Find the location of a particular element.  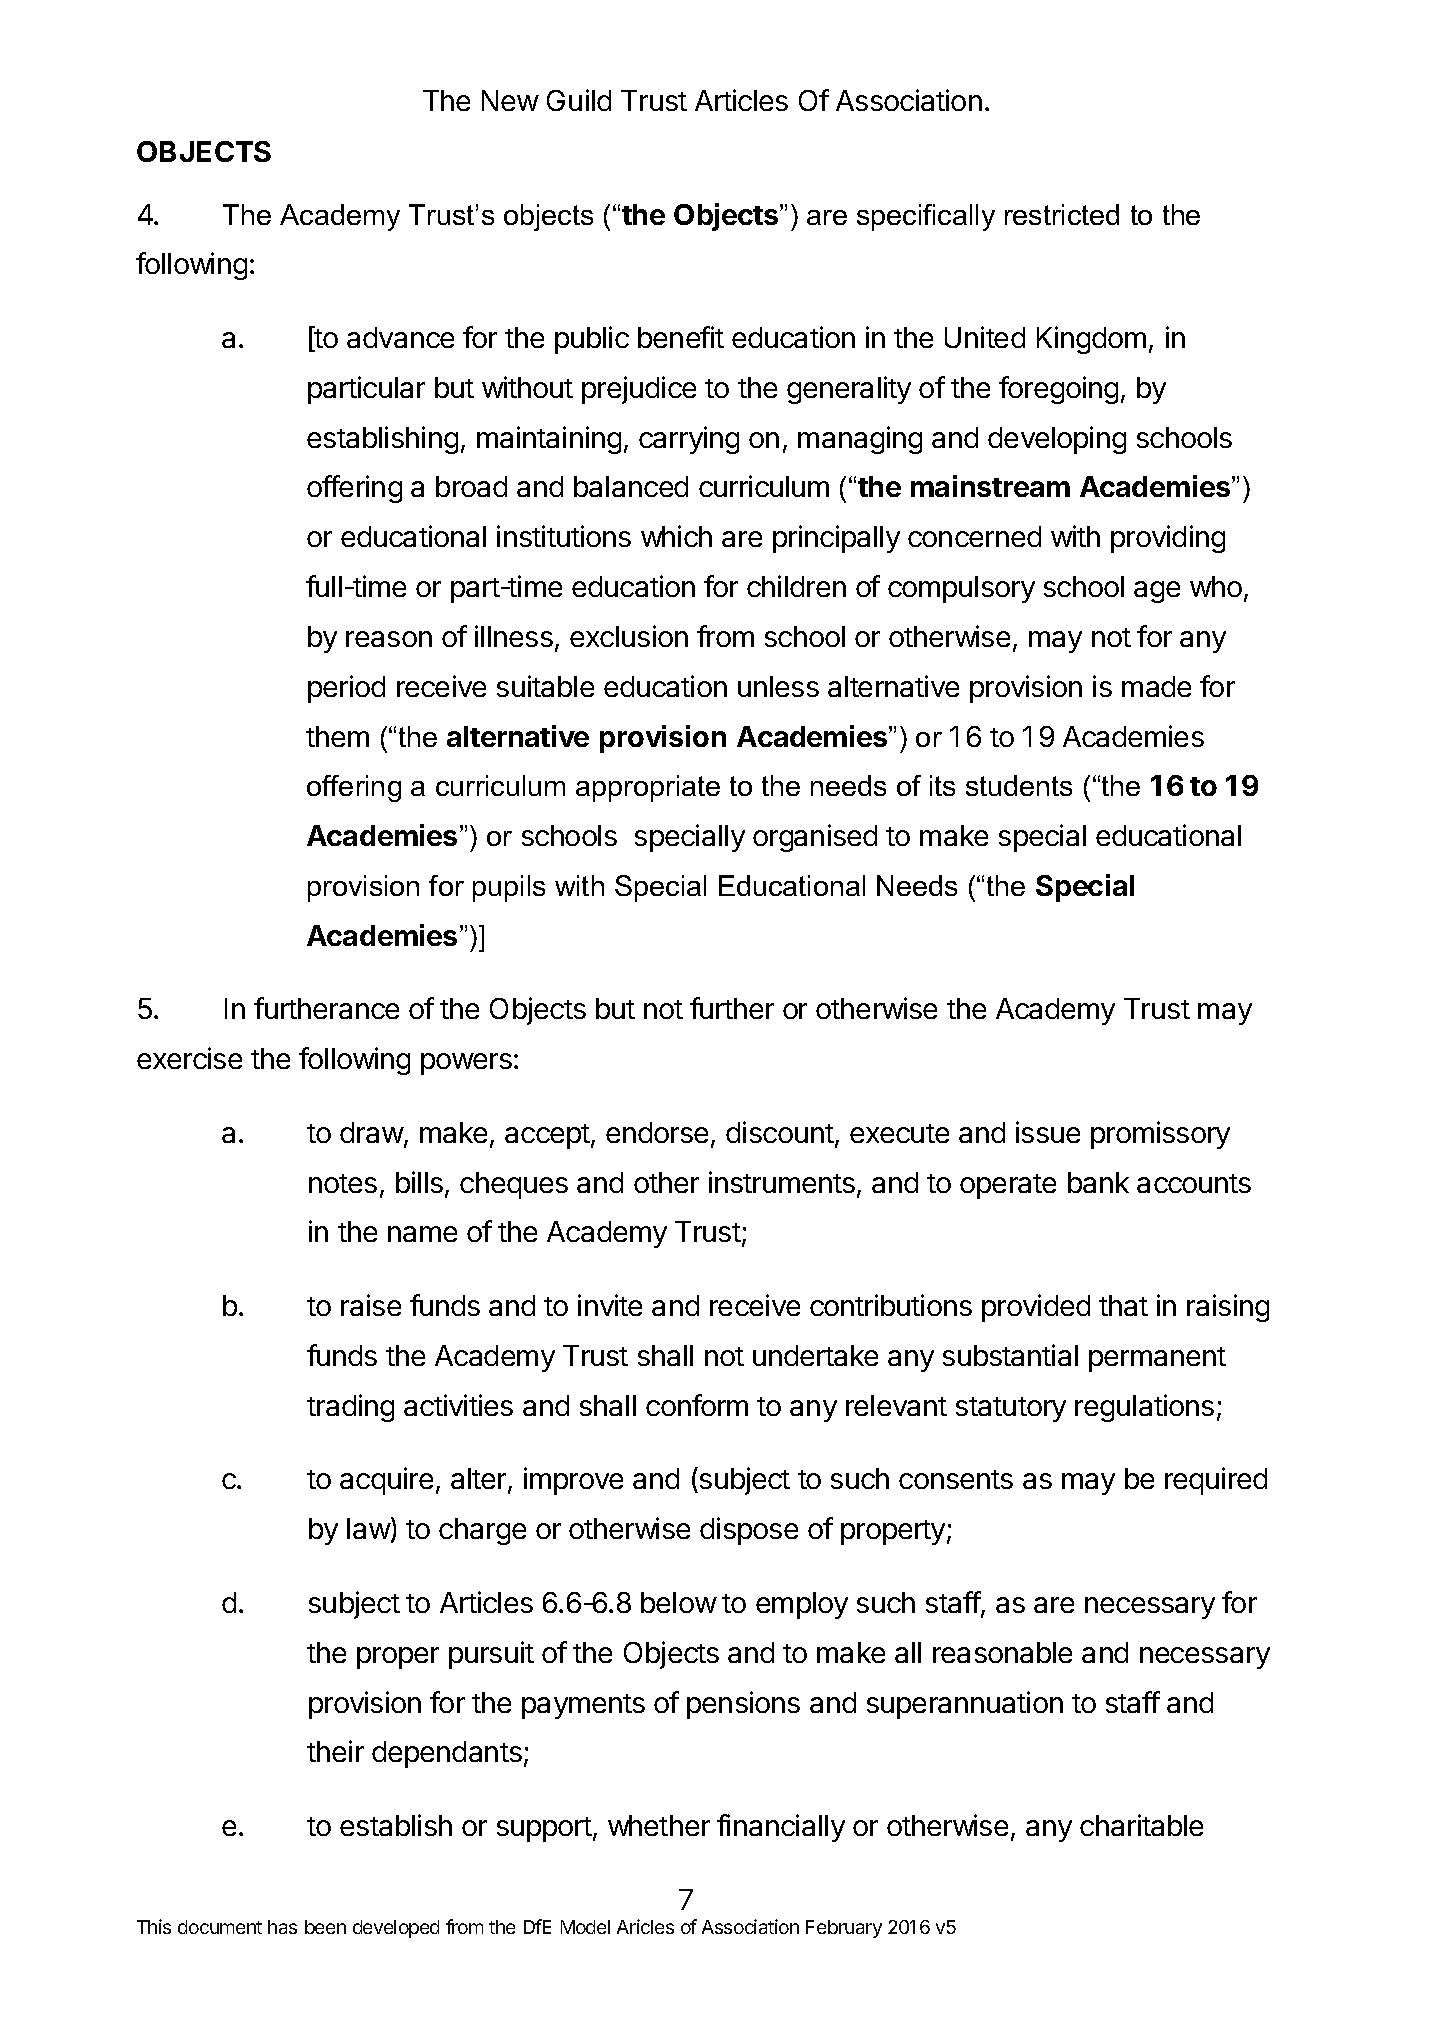

charitable is located at coordinates (1141, 1825).
